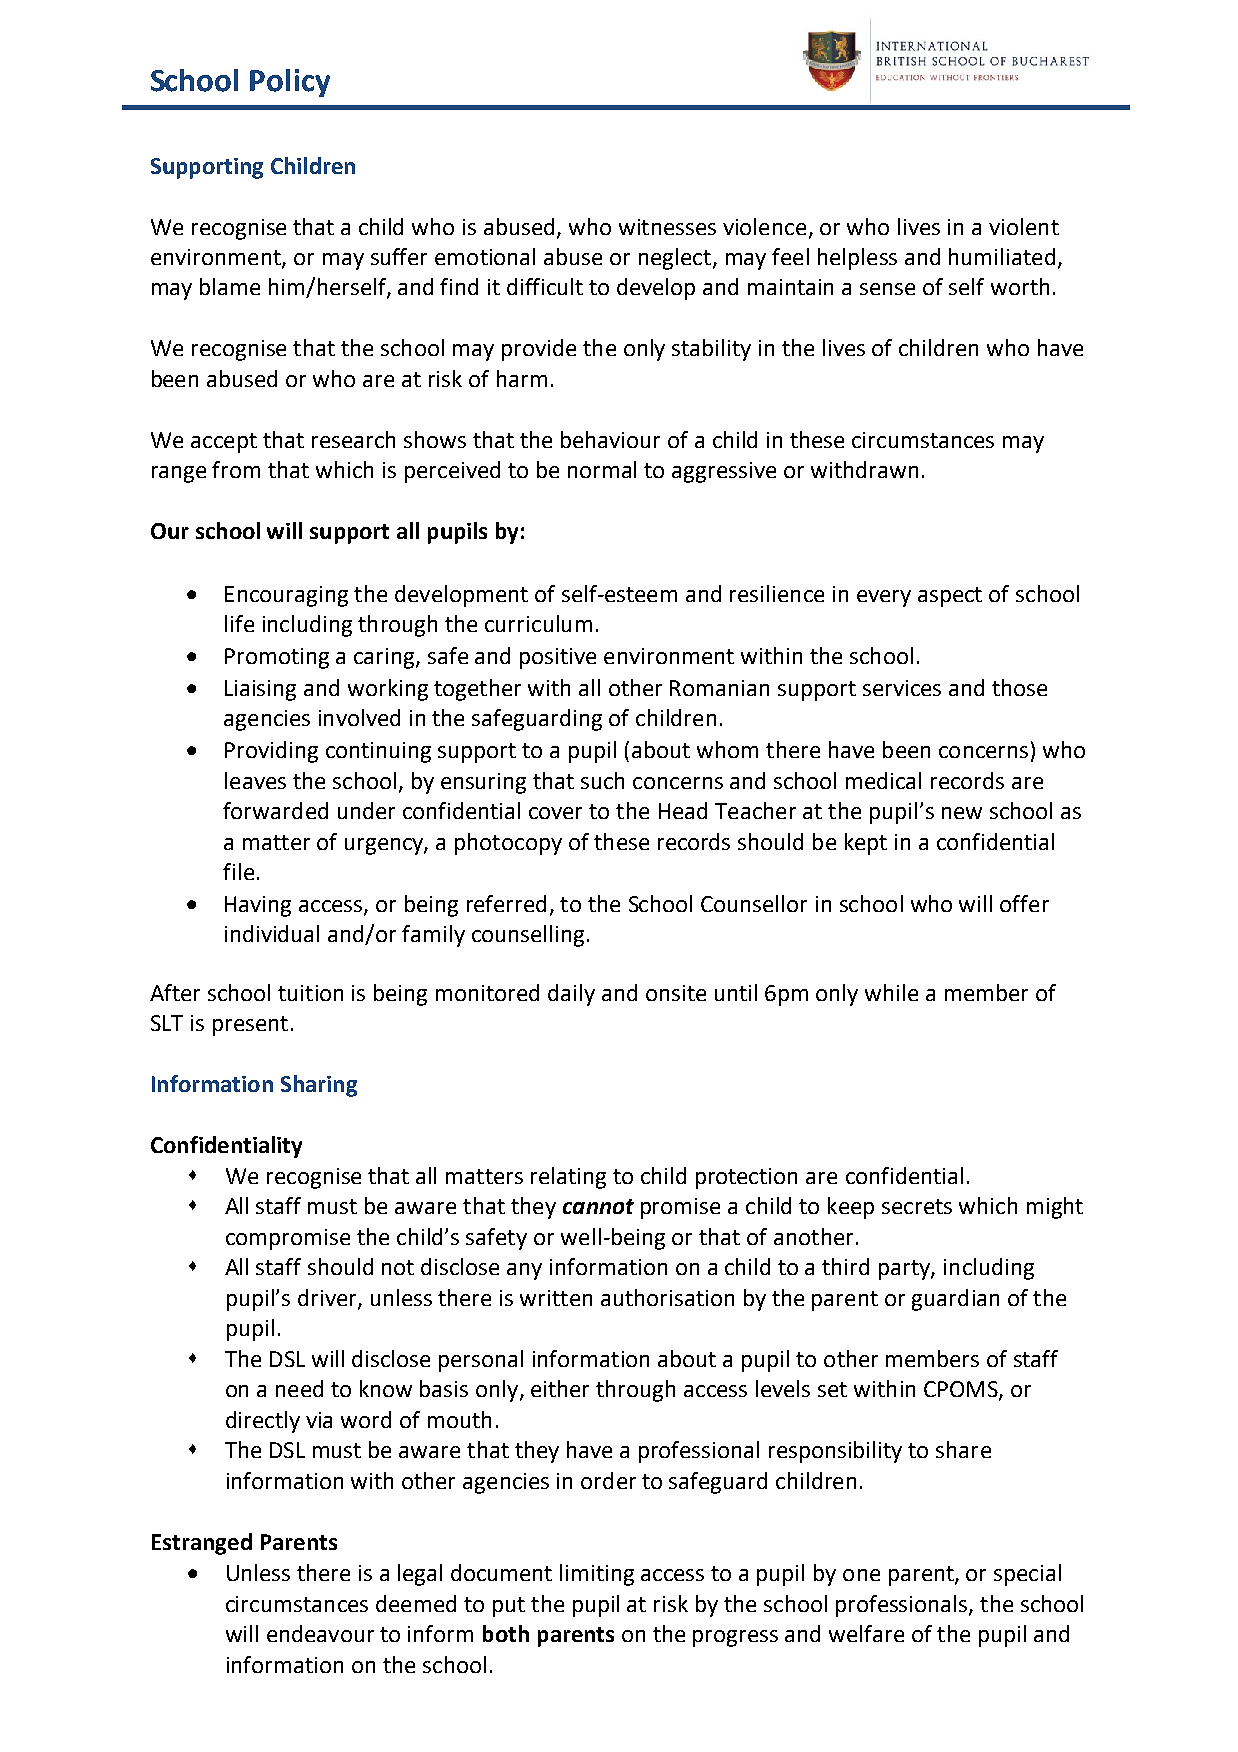 This document has height=1752, width=1238. What do you see at coordinates (917, 1206) in the document?
I see `secrets` at bounding box center [917, 1206].
